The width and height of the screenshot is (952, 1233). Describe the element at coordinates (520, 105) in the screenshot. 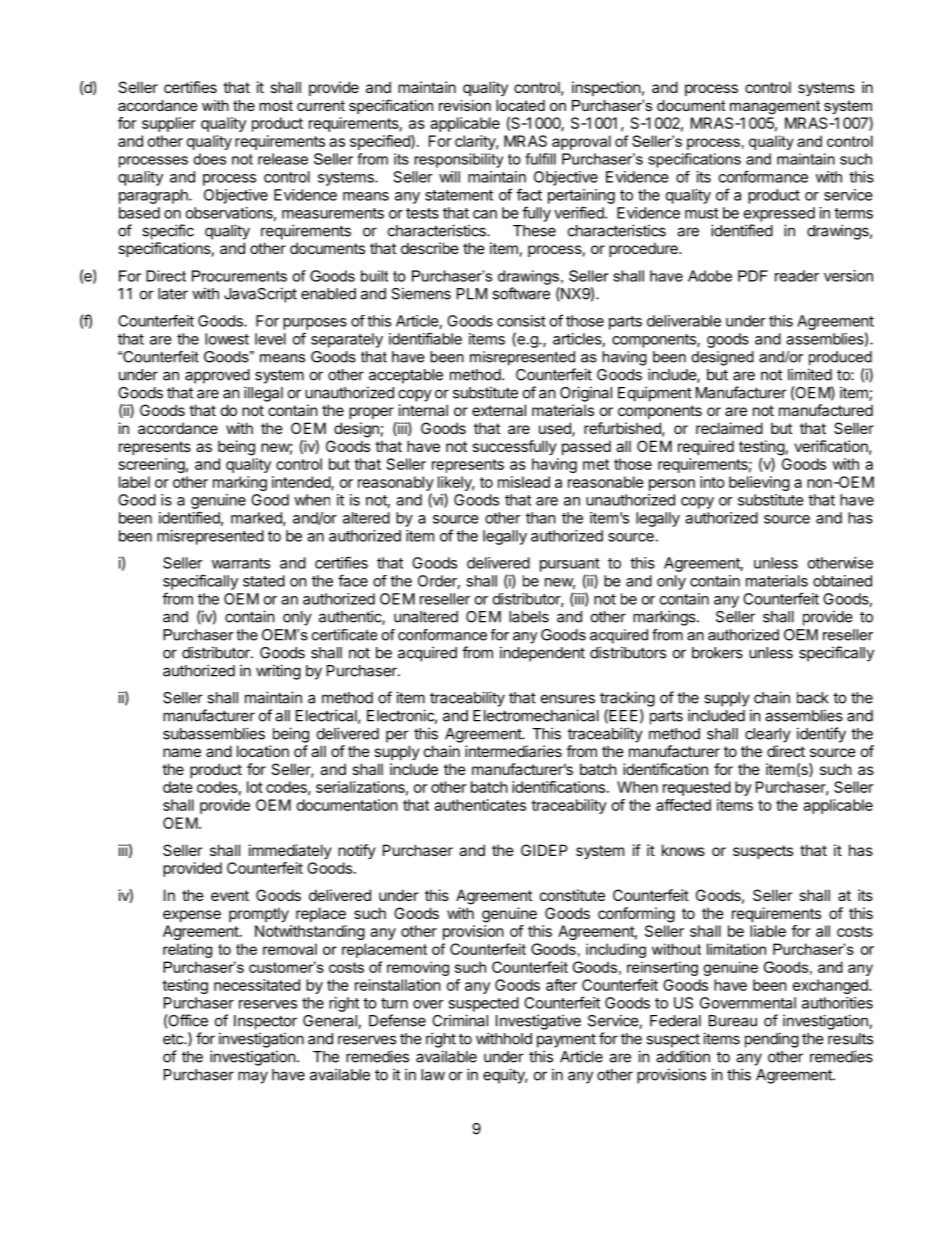

I see `located` at that location.
